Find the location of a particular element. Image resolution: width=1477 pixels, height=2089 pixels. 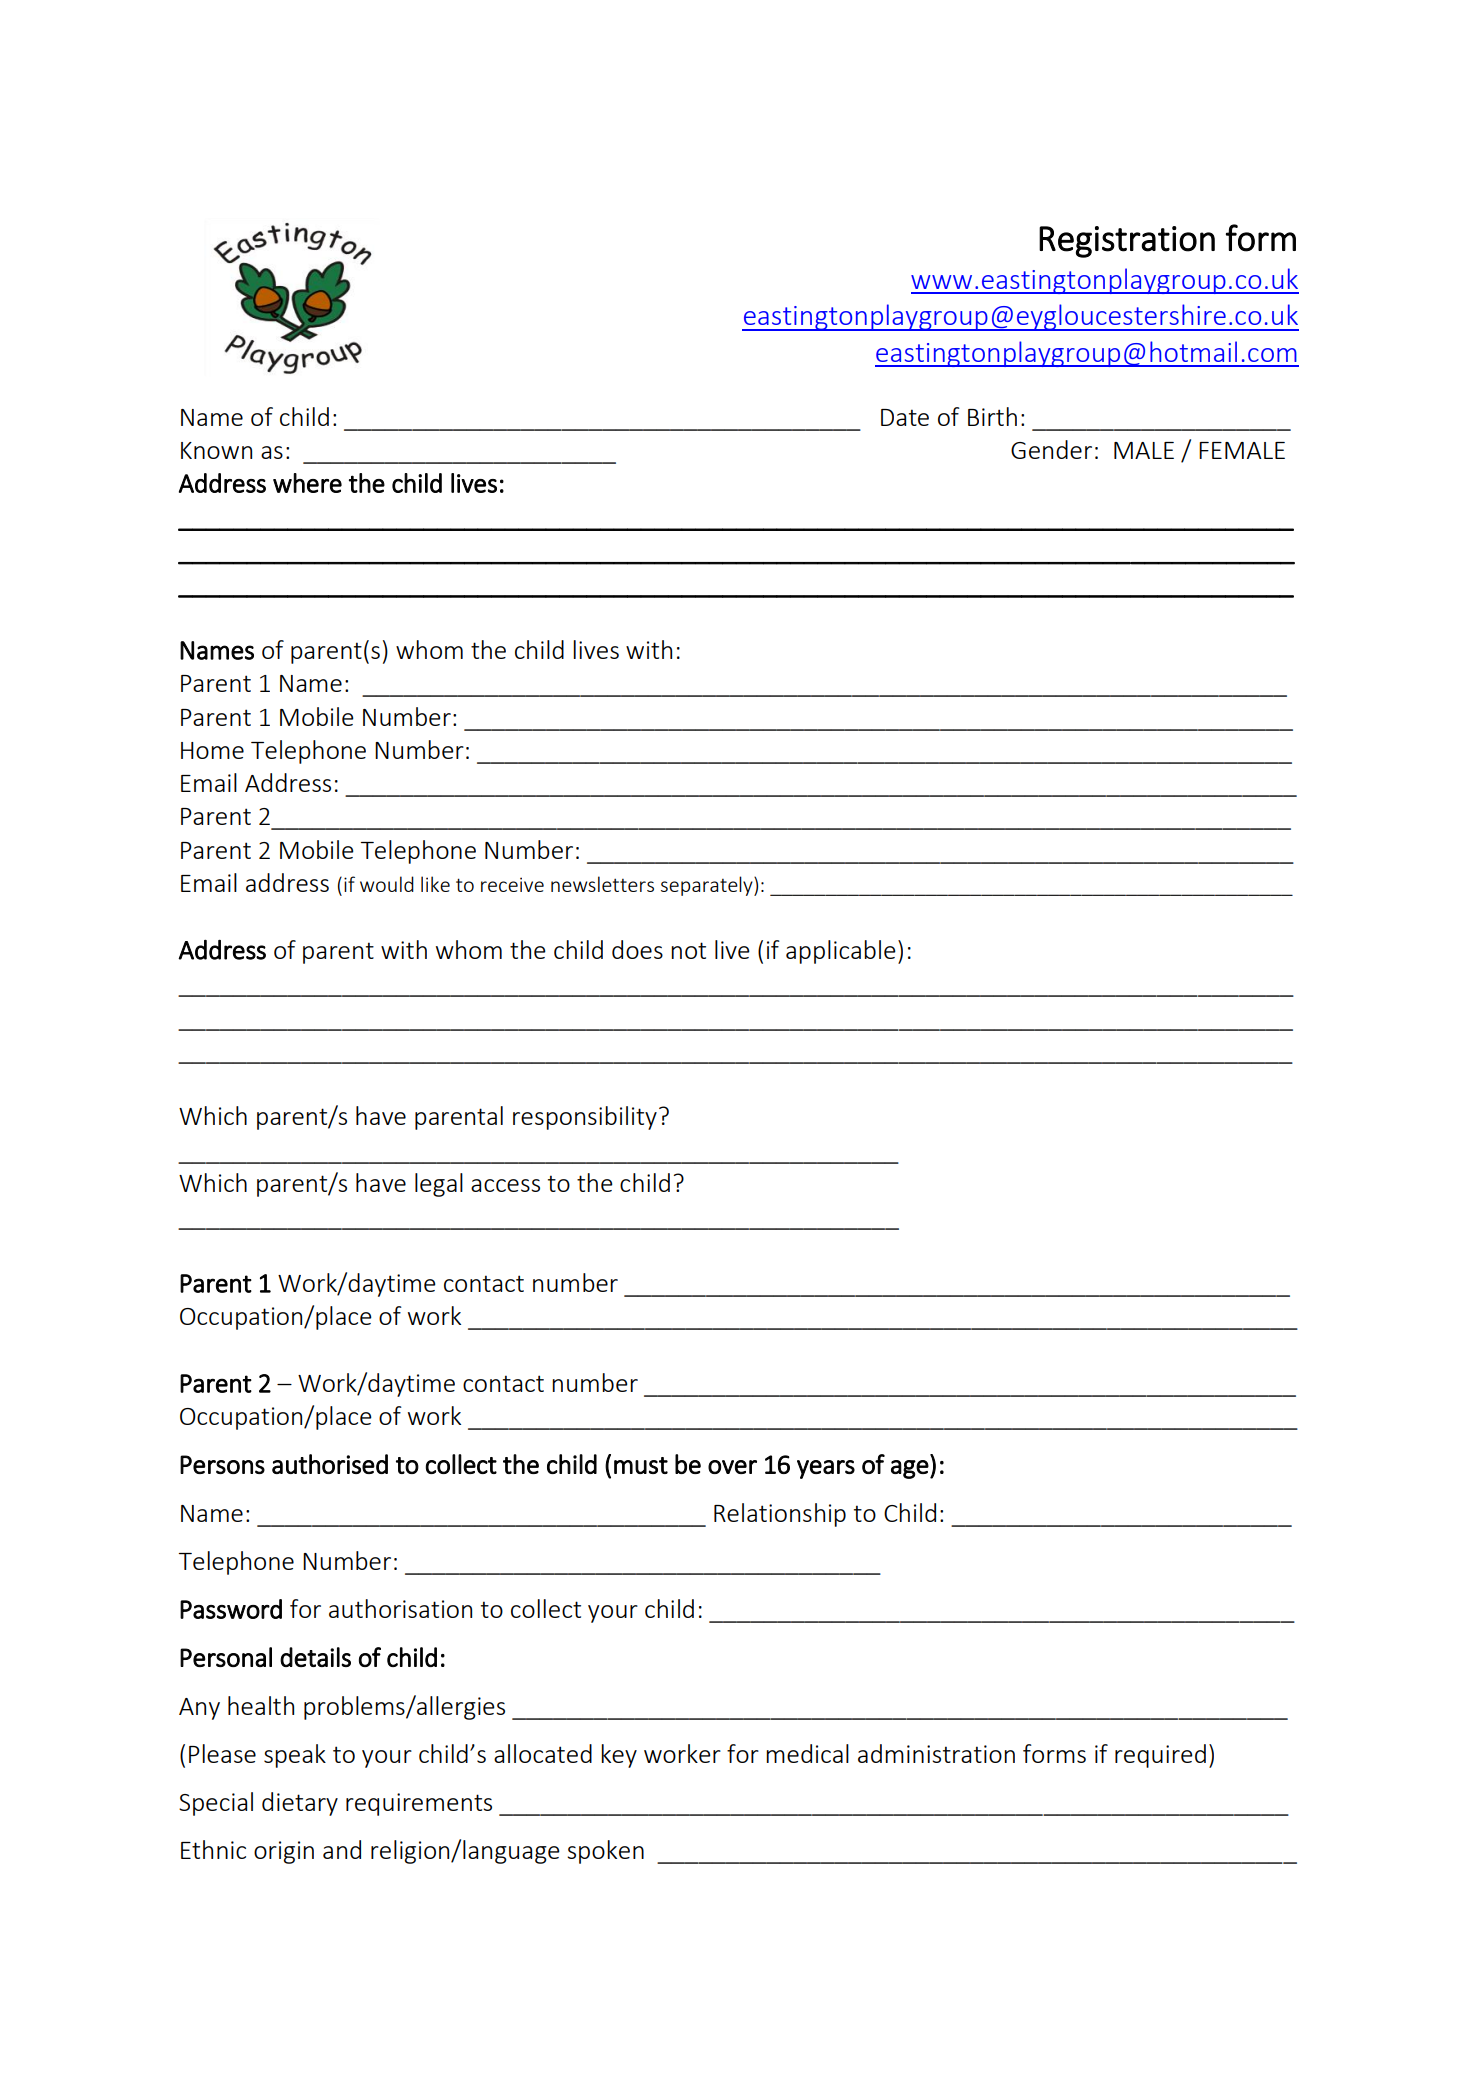

administration is located at coordinates (936, 1753).
